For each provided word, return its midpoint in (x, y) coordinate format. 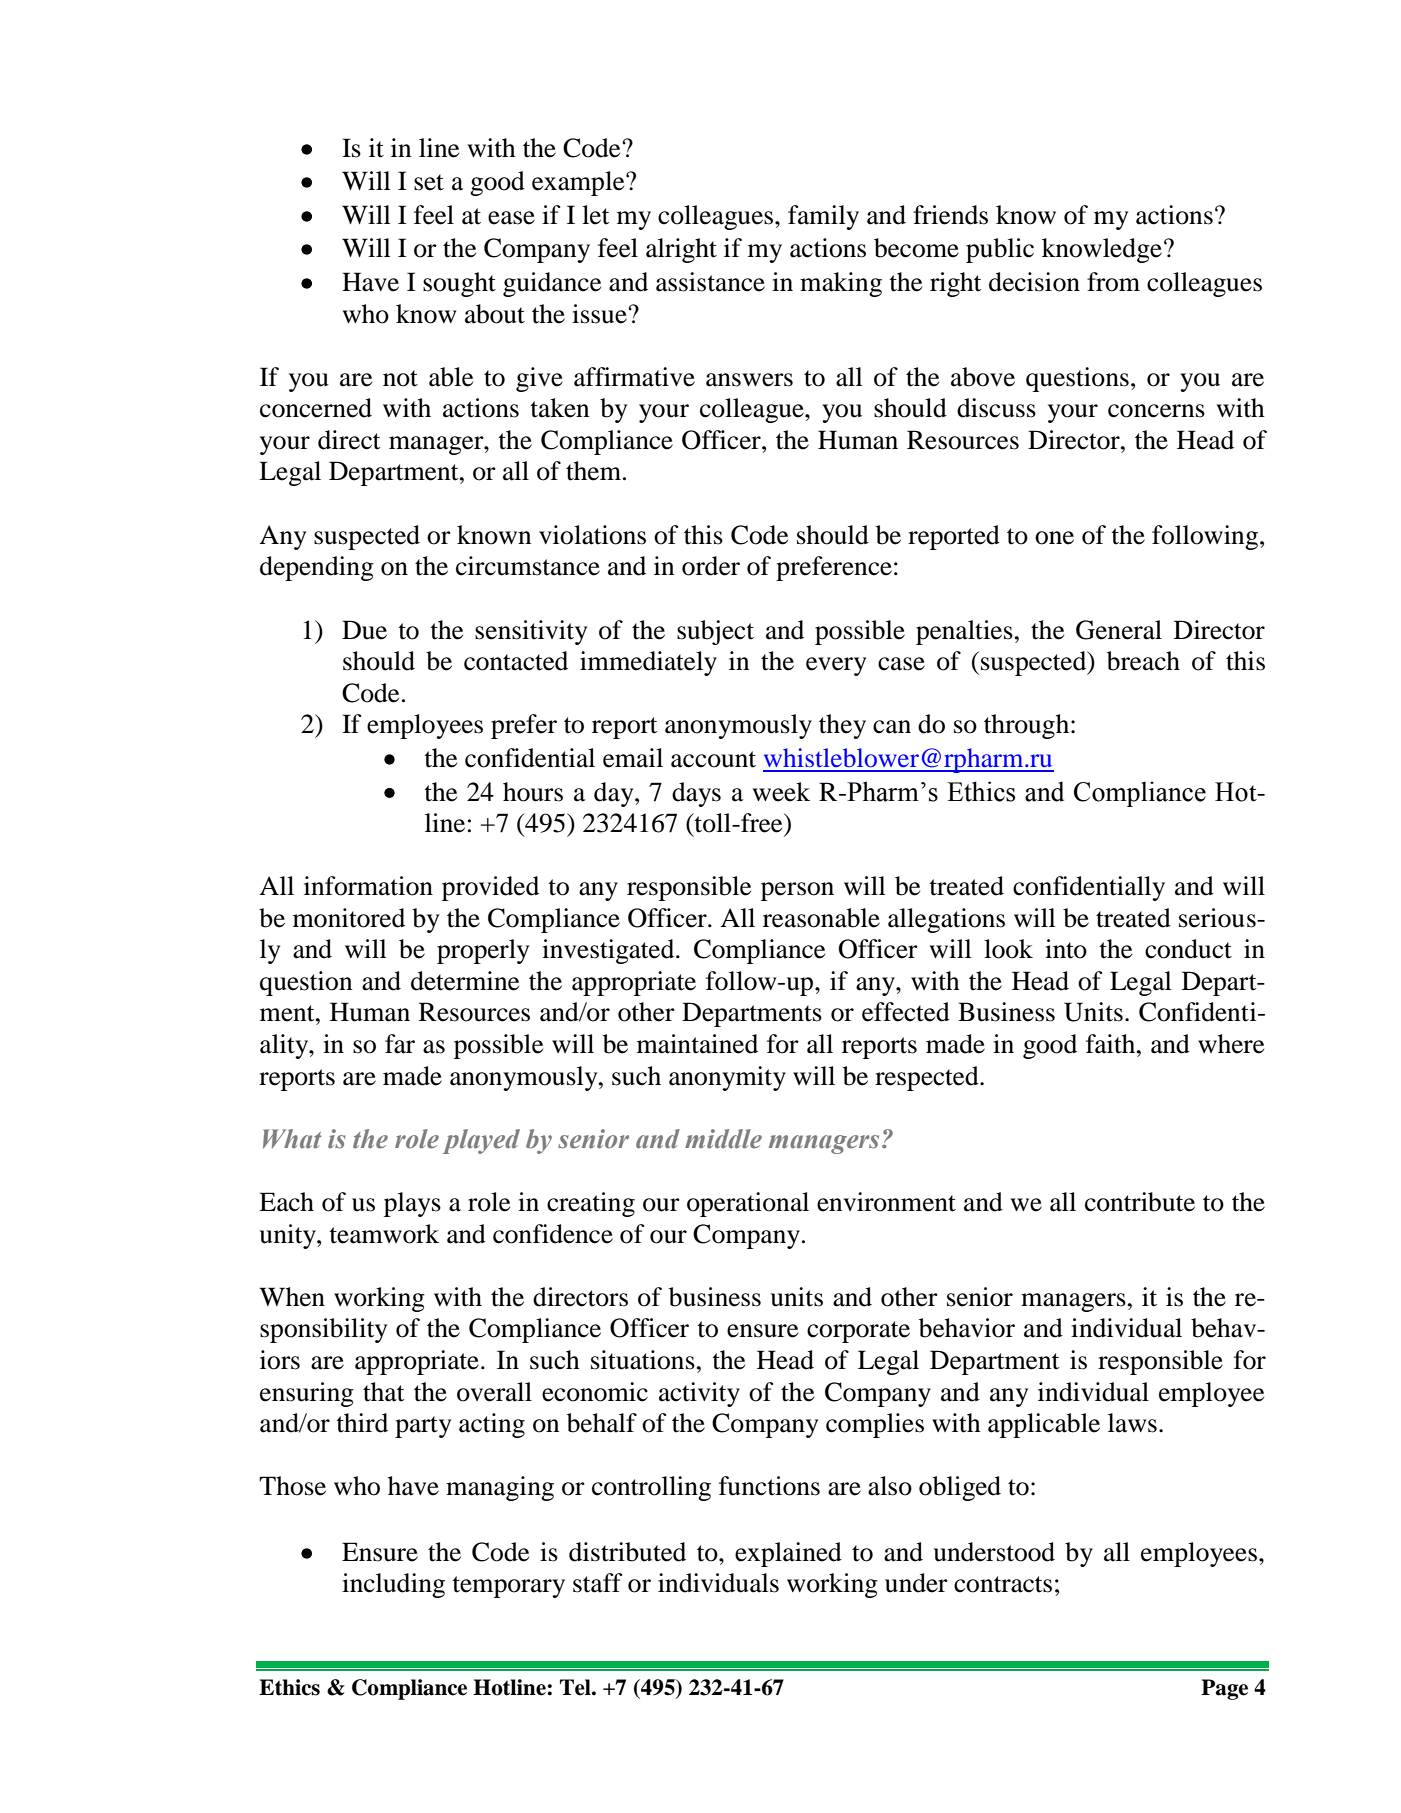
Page (1224, 1689)
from (1113, 282)
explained (788, 1554)
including (393, 1585)
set (429, 182)
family (823, 217)
